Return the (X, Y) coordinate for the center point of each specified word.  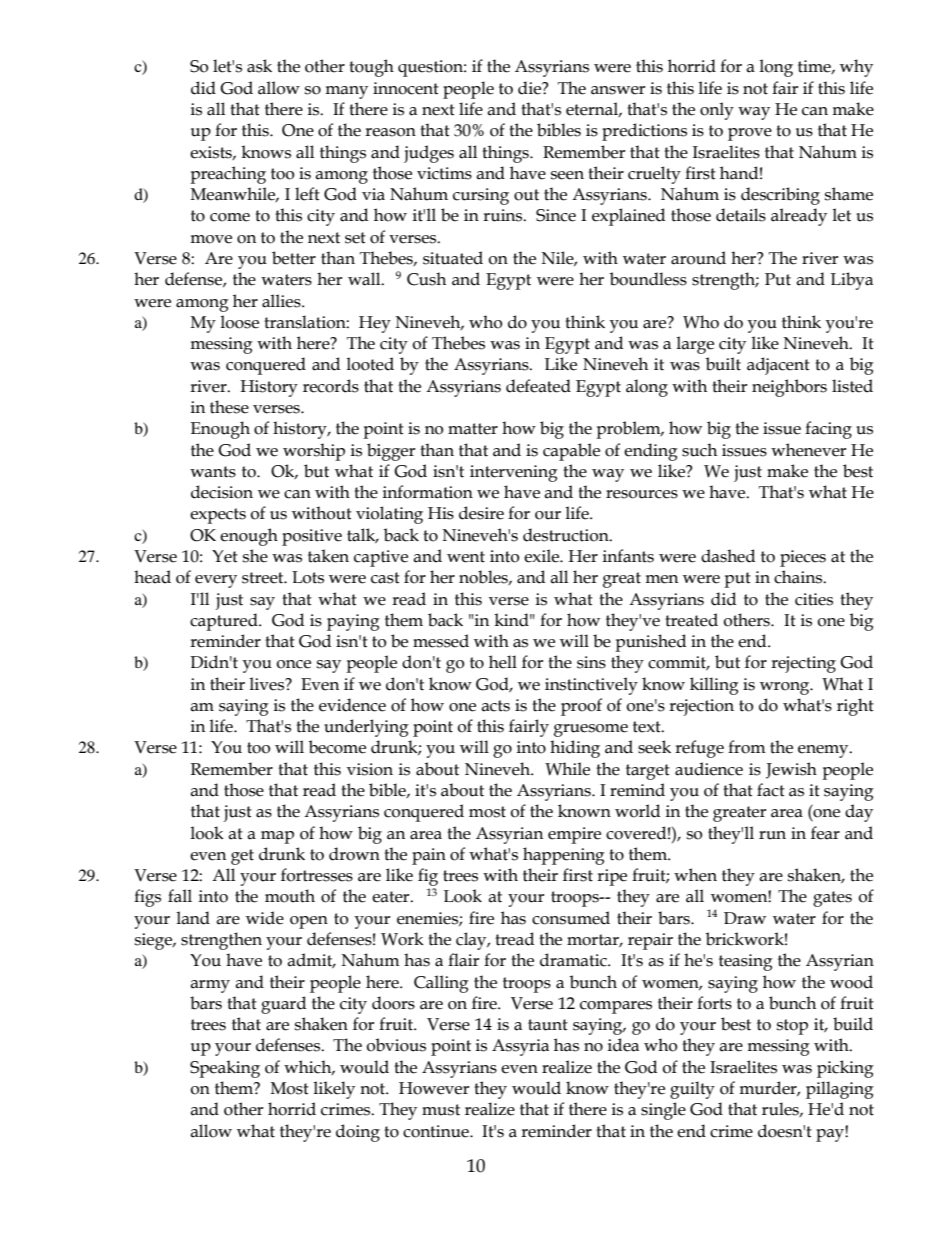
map (277, 837)
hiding (575, 749)
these (229, 407)
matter (473, 429)
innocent (406, 88)
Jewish (791, 770)
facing (828, 430)
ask (259, 66)
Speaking (225, 1069)
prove (750, 134)
